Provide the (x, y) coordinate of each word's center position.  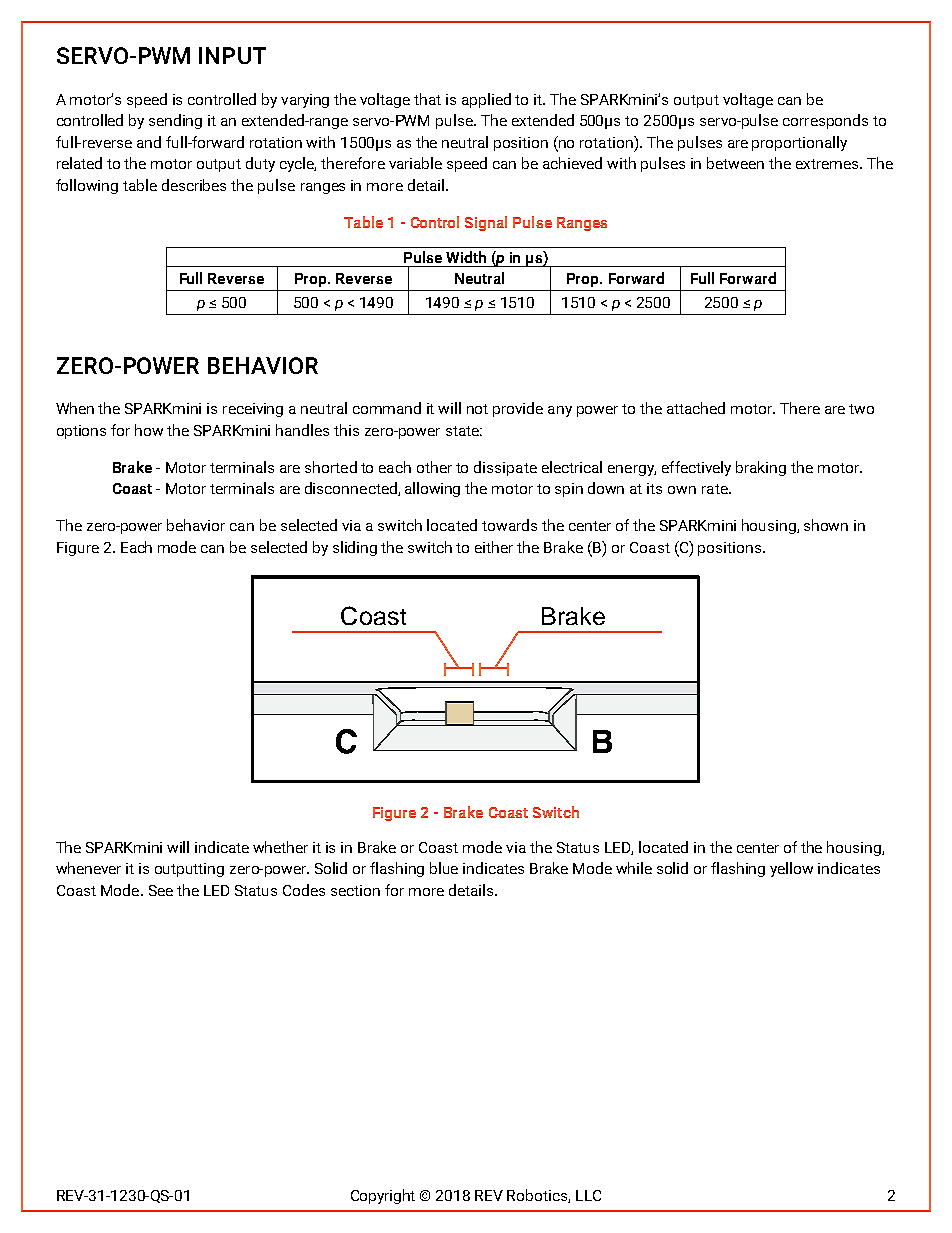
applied (486, 100)
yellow (791, 869)
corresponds (825, 121)
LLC (588, 1195)
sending (175, 121)
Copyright (383, 1196)
